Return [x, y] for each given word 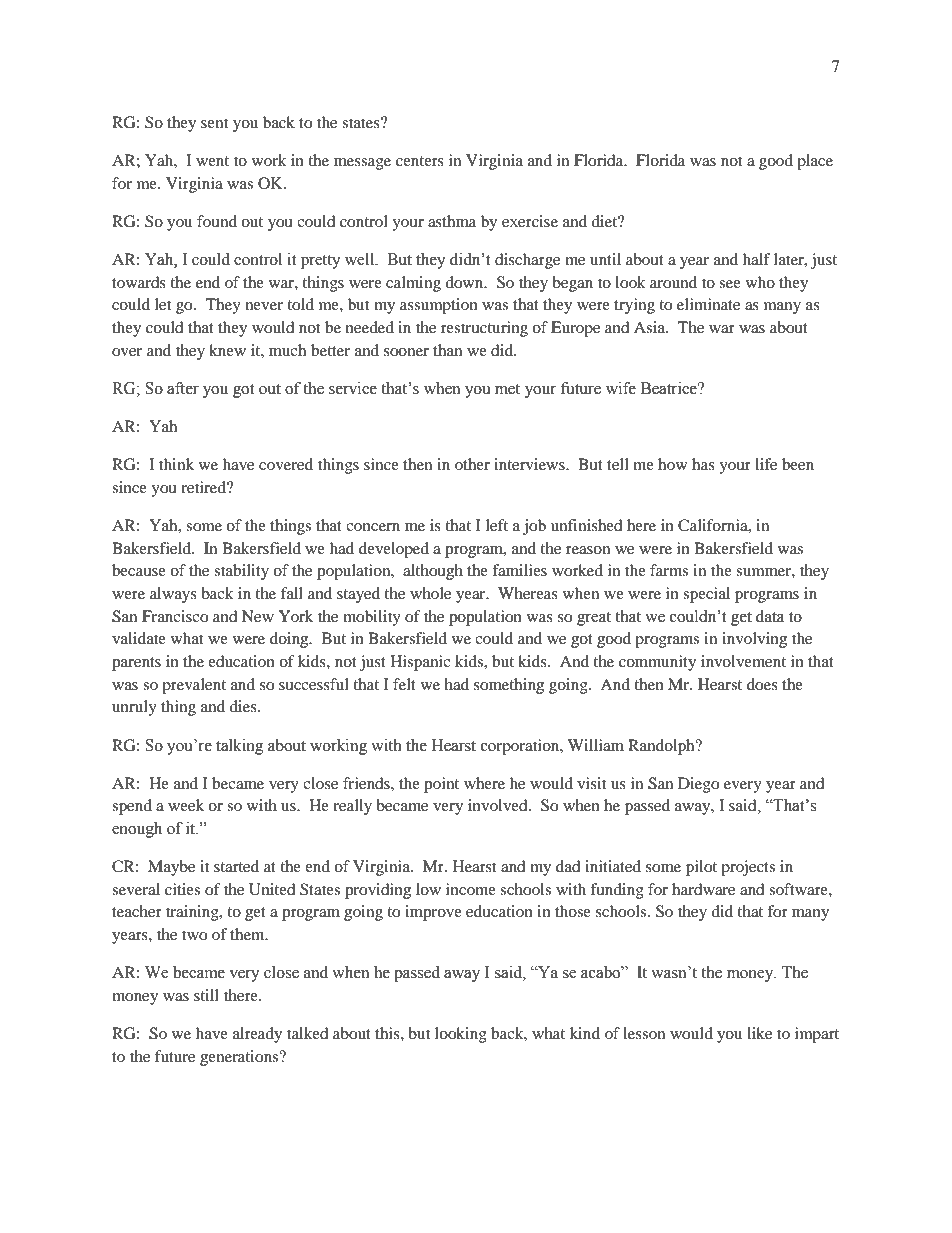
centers [420, 161]
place [815, 162]
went [212, 161]
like [759, 1033]
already [257, 1035]
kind [585, 1033]
